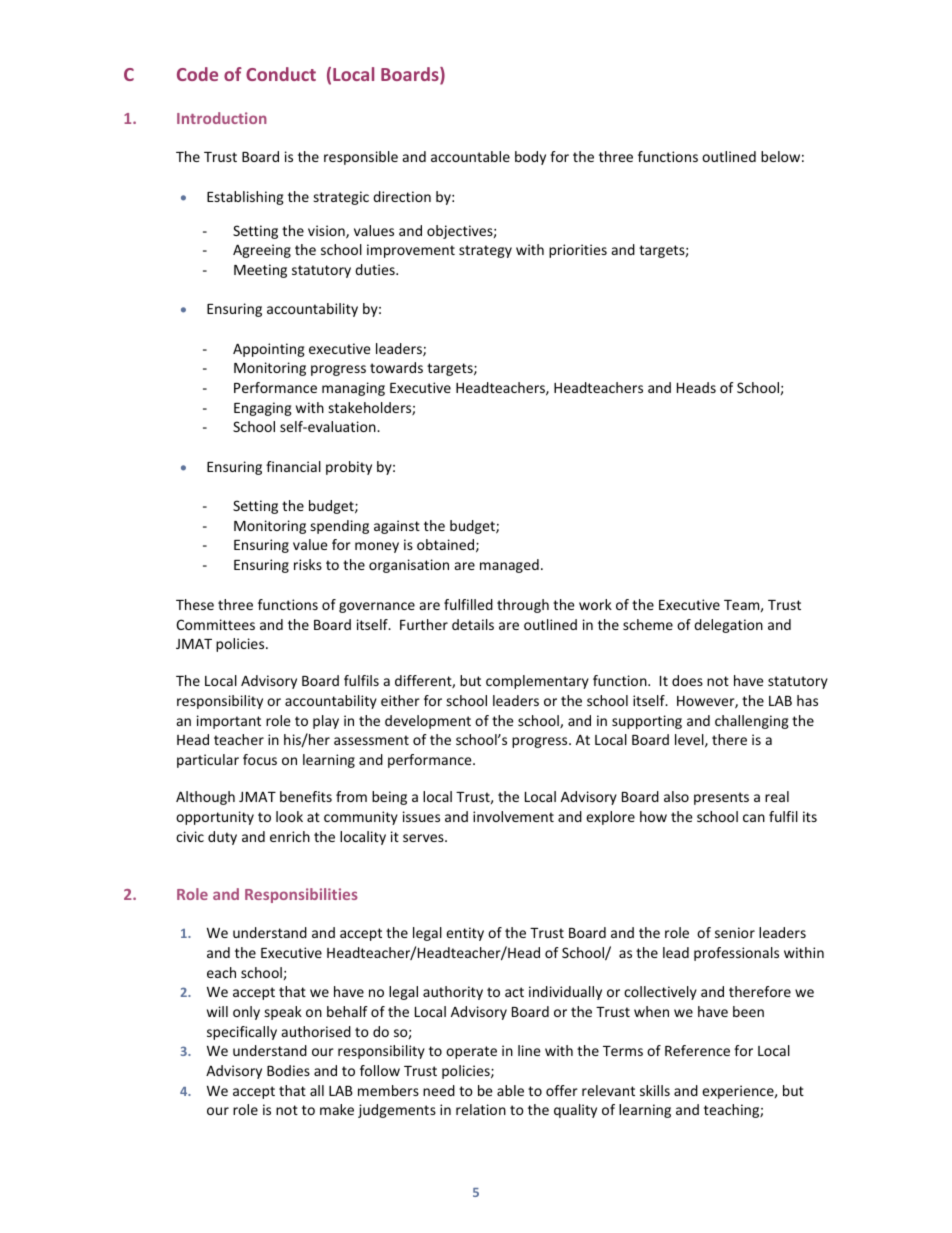 This screenshot has height=1233, width=952. I want to click on priorities, so click(578, 251).
